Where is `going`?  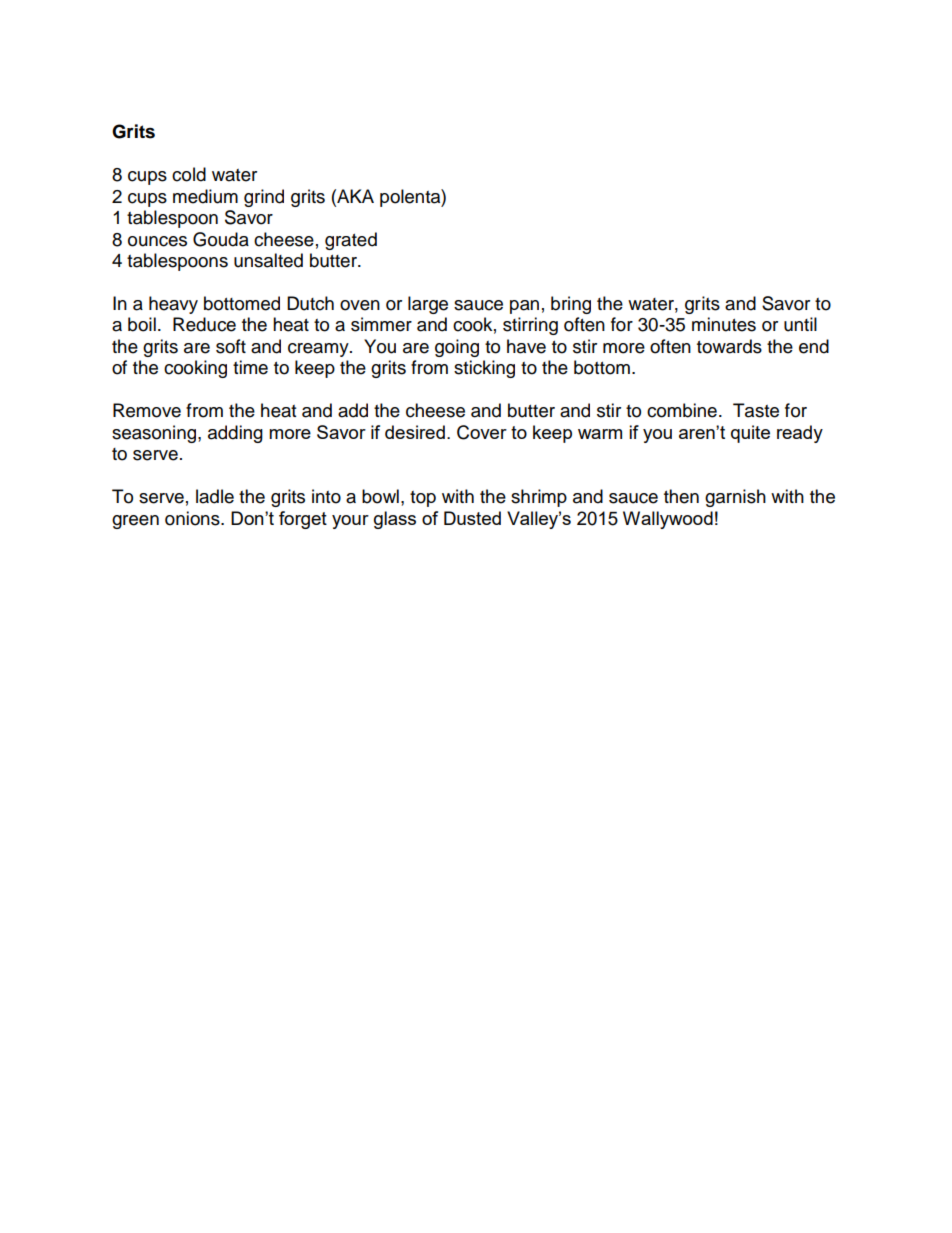
going is located at coordinates (457, 348).
